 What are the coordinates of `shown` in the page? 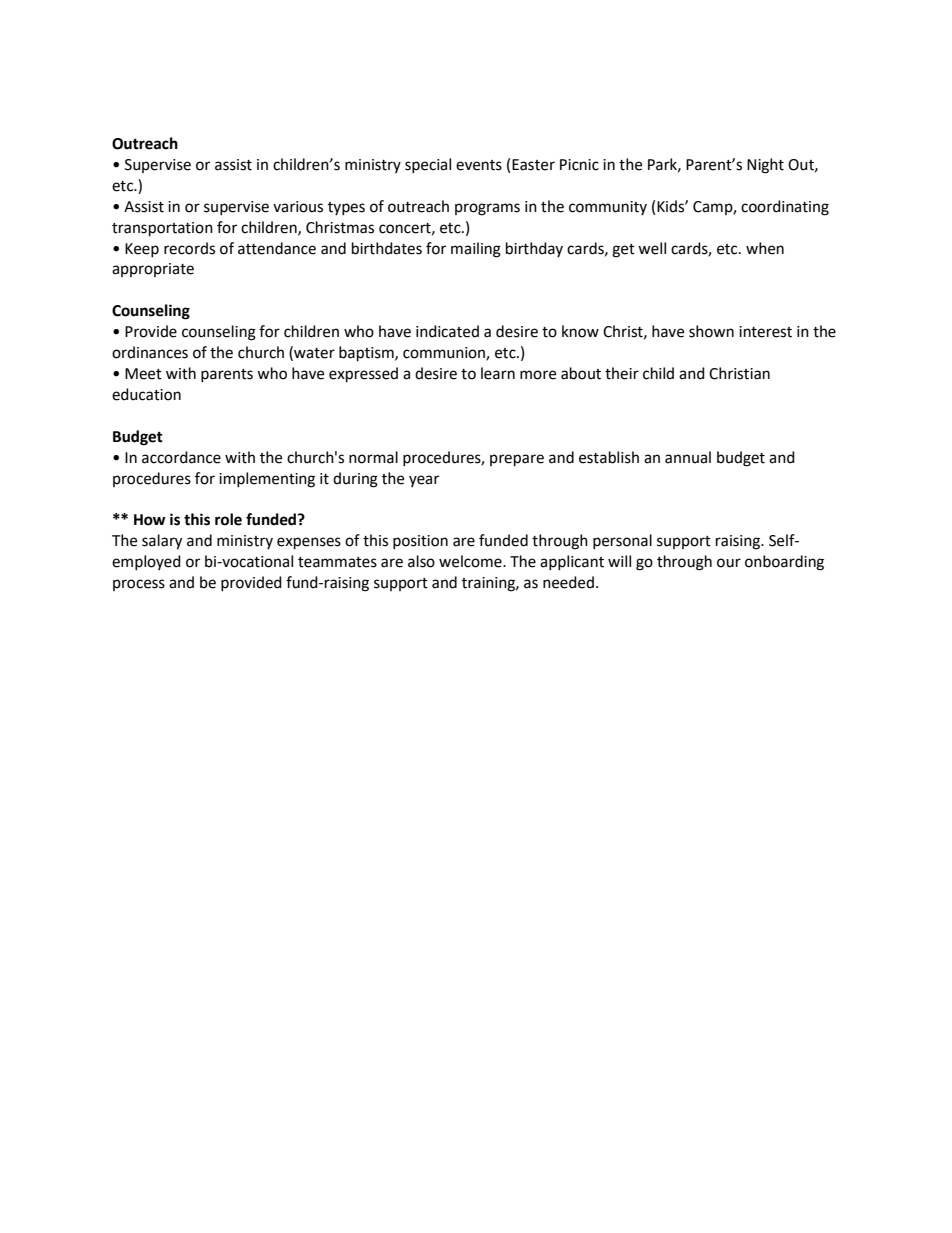 It's located at (711, 331).
